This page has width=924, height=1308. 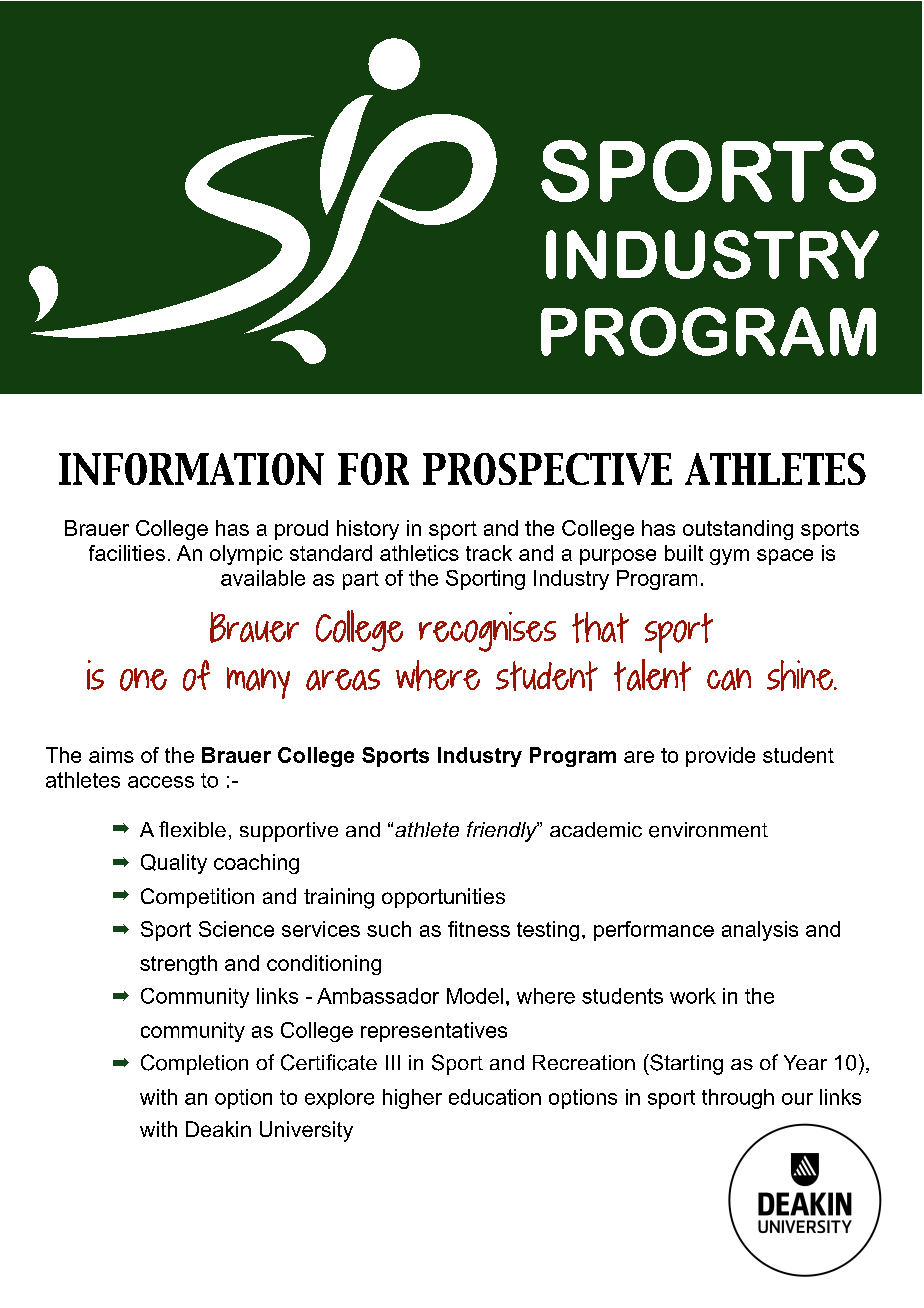 What do you see at coordinates (738, 530) in the page?
I see `outstanding` at bounding box center [738, 530].
